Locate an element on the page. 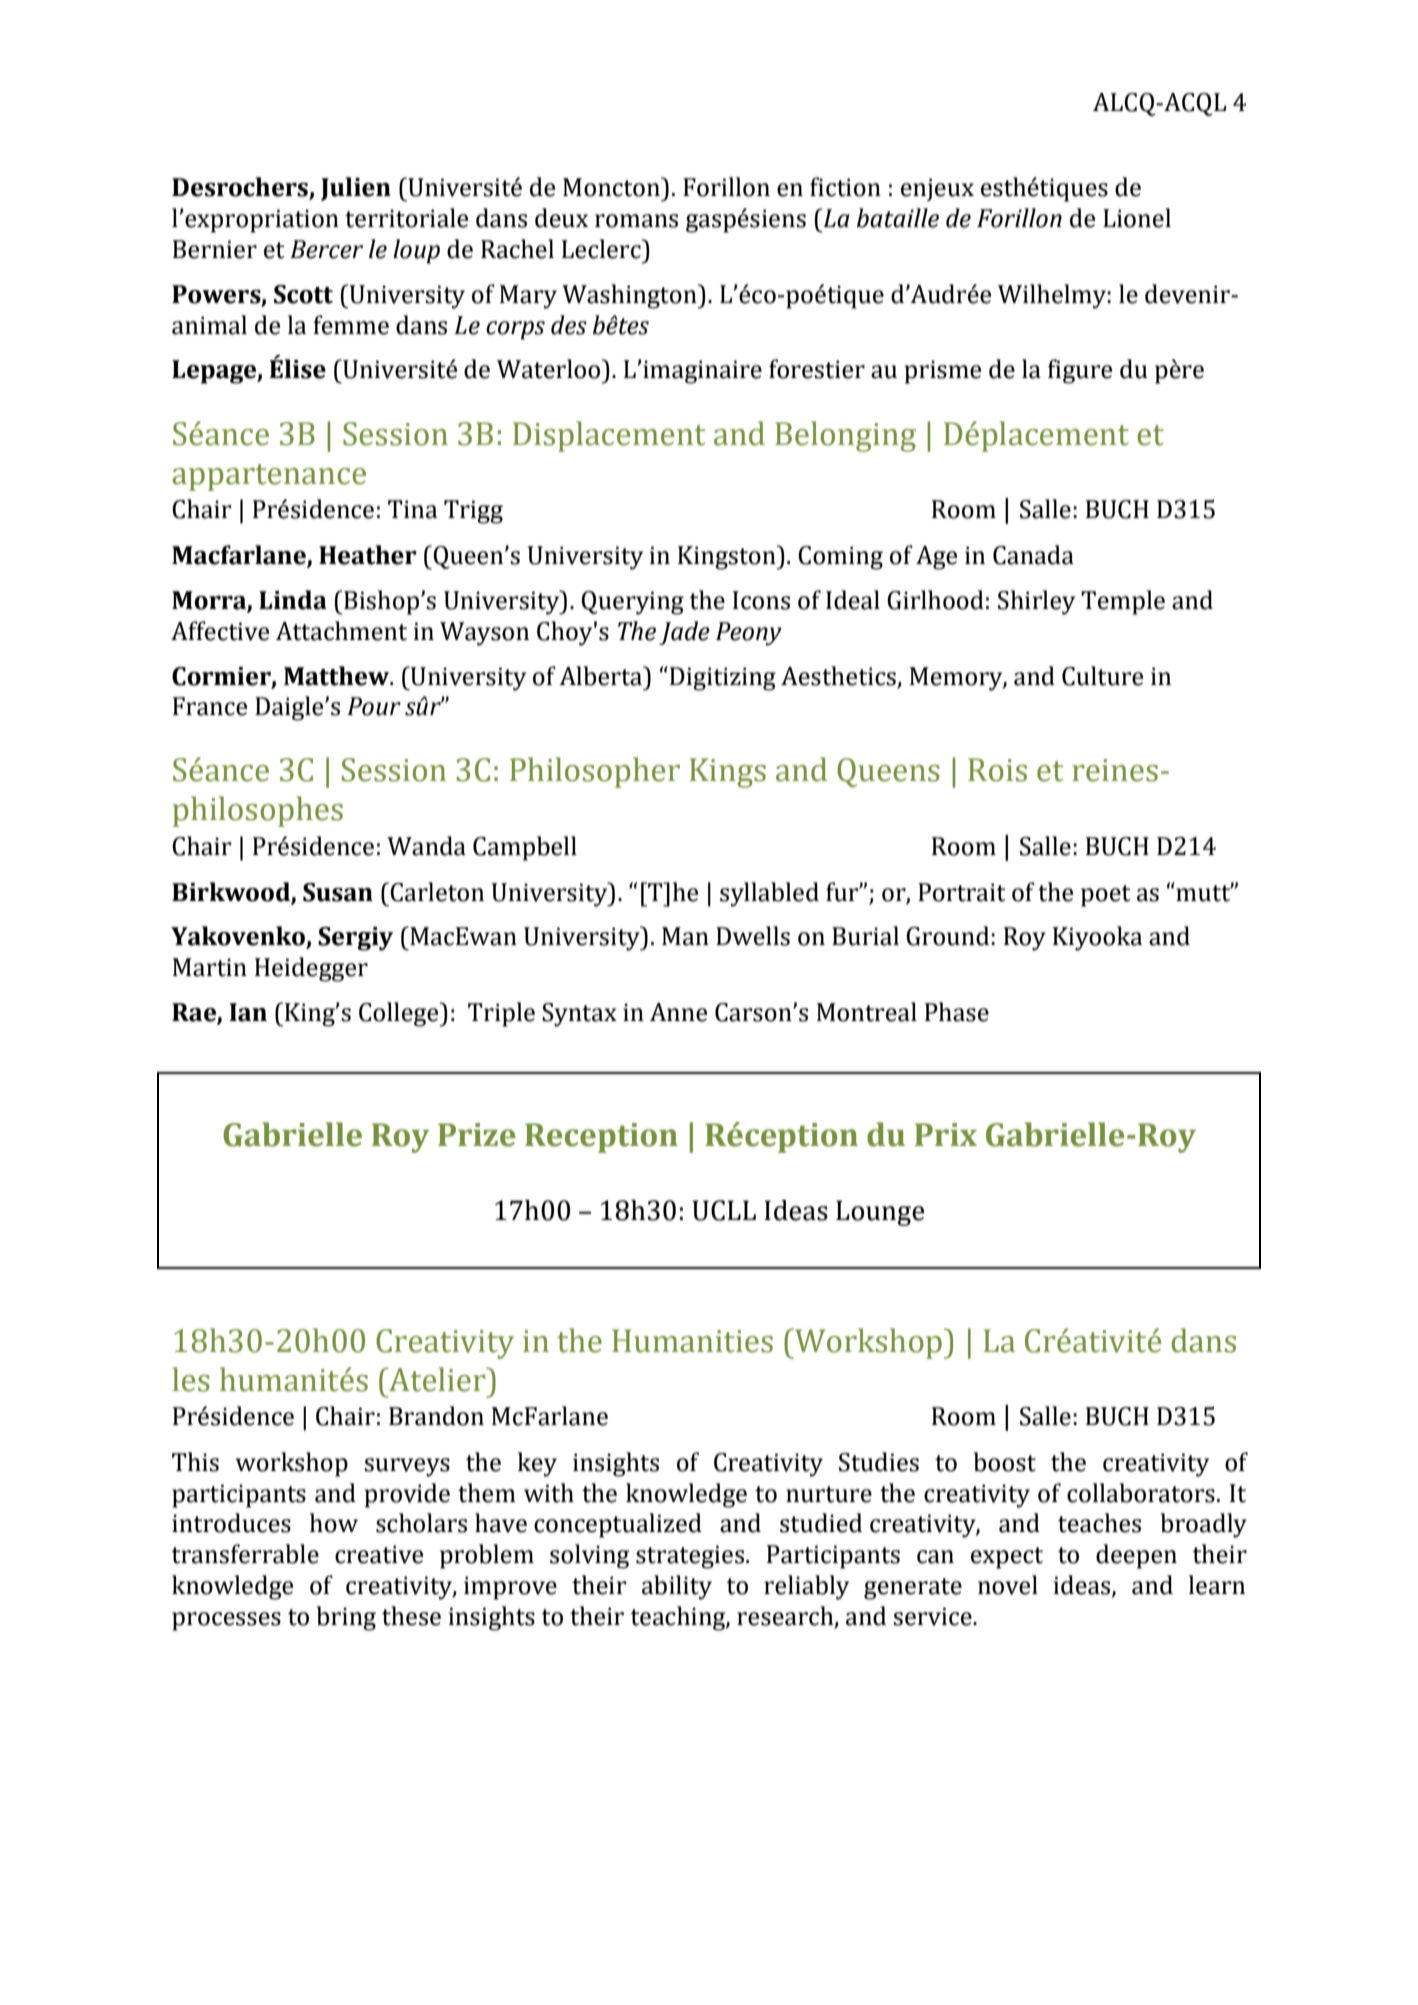 The image size is (1418, 2005). Prize is located at coordinates (476, 1135).
